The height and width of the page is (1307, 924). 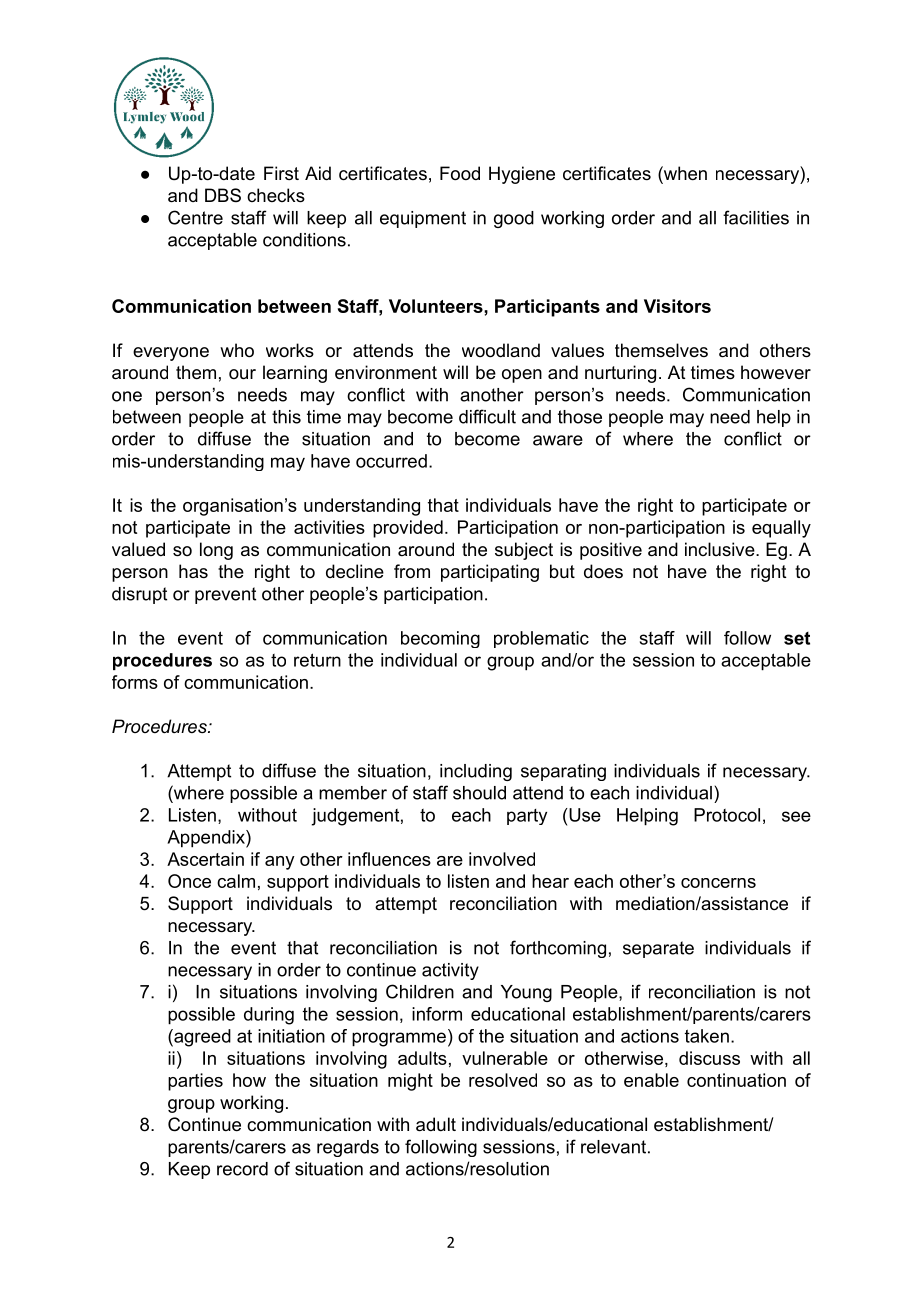 What do you see at coordinates (286, 417) in the page?
I see `this` at bounding box center [286, 417].
